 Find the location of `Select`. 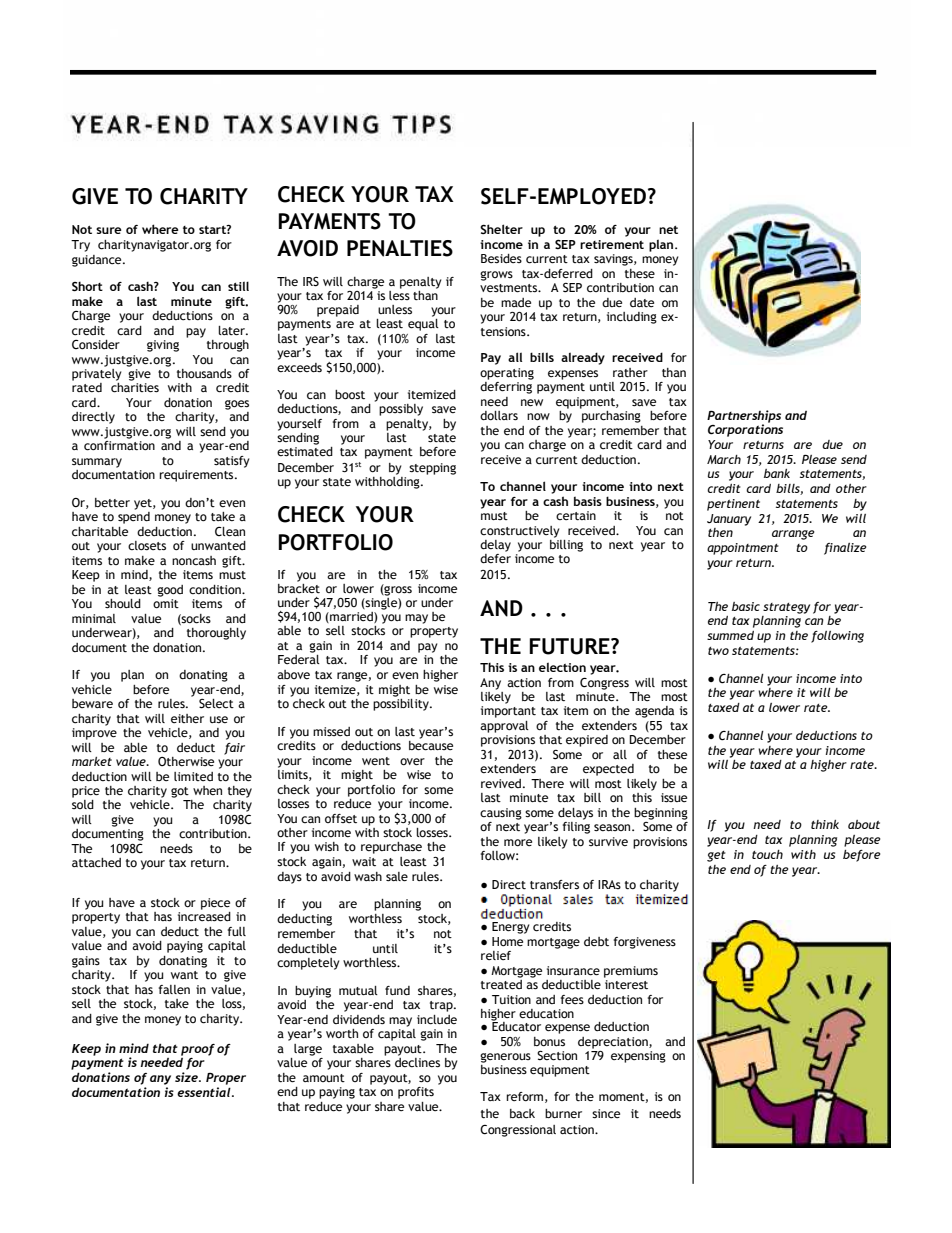

Select is located at coordinates (216, 704).
